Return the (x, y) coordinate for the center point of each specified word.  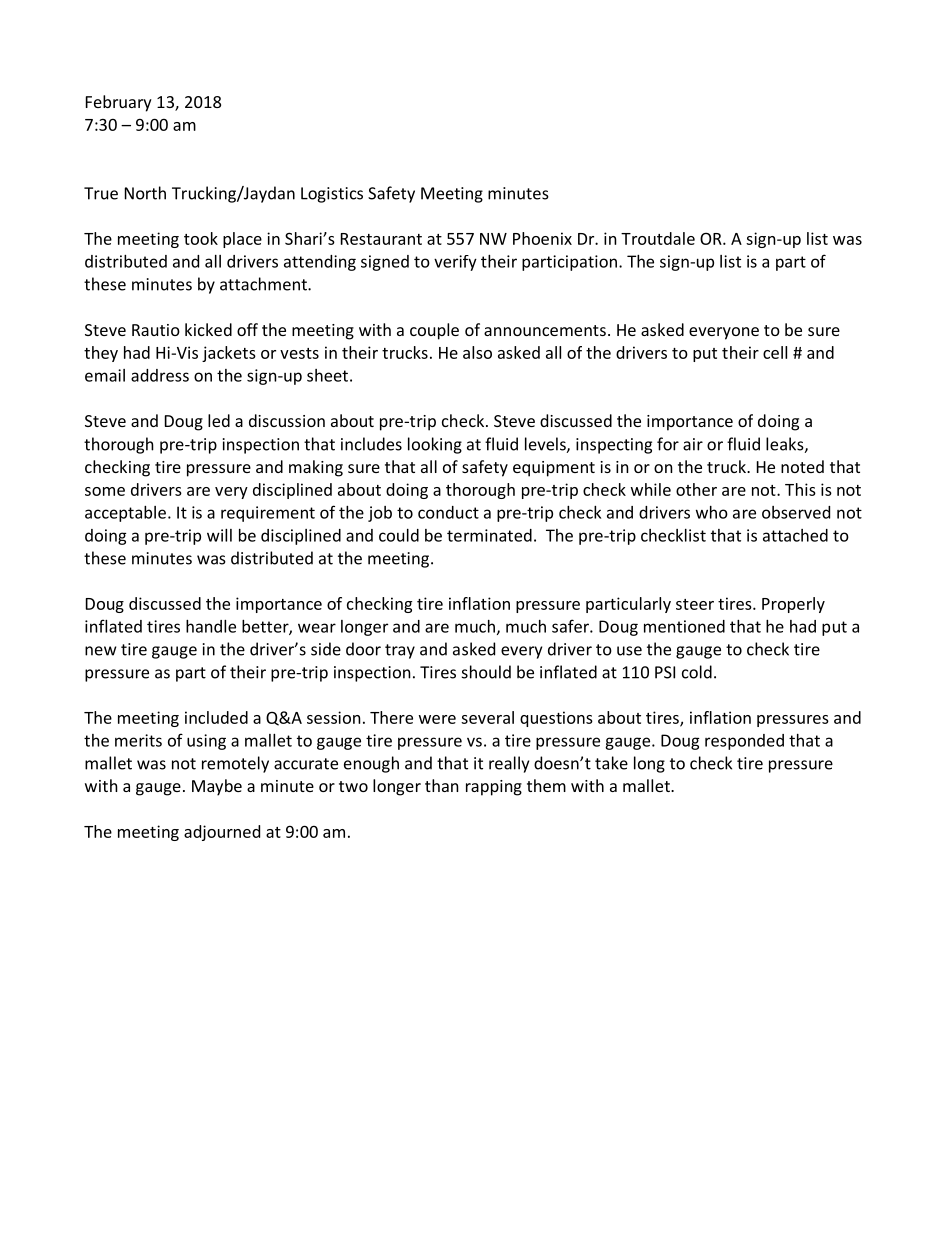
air (693, 444)
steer (695, 604)
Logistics (332, 195)
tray (400, 651)
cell (775, 352)
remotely (235, 764)
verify (455, 263)
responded (744, 742)
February (119, 103)
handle (211, 626)
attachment (264, 284)
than (442, 785)
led (219, 420)
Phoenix (542, 238)
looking (435, 445)
